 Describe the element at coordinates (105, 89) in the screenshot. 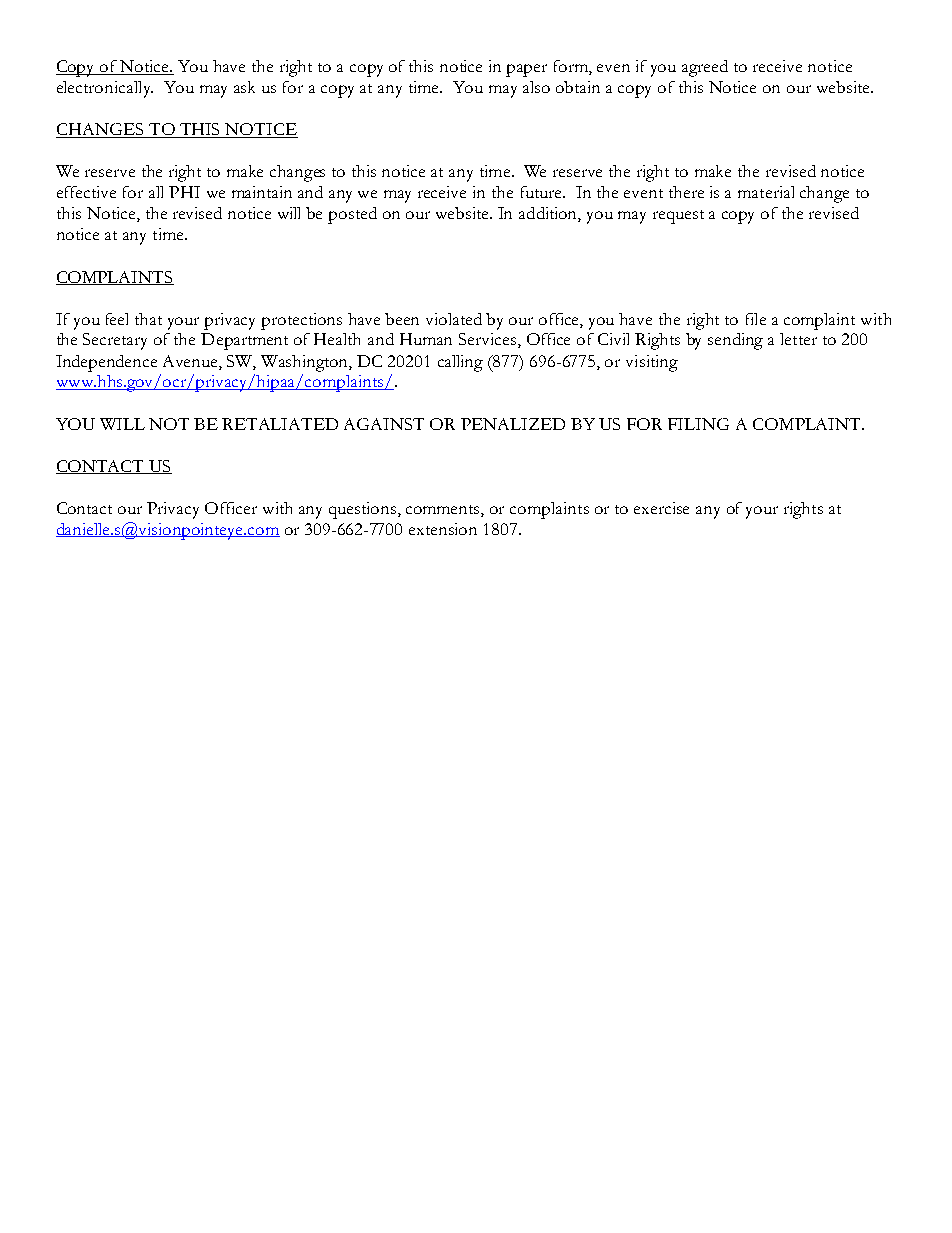

I see `electronically` at that location.
